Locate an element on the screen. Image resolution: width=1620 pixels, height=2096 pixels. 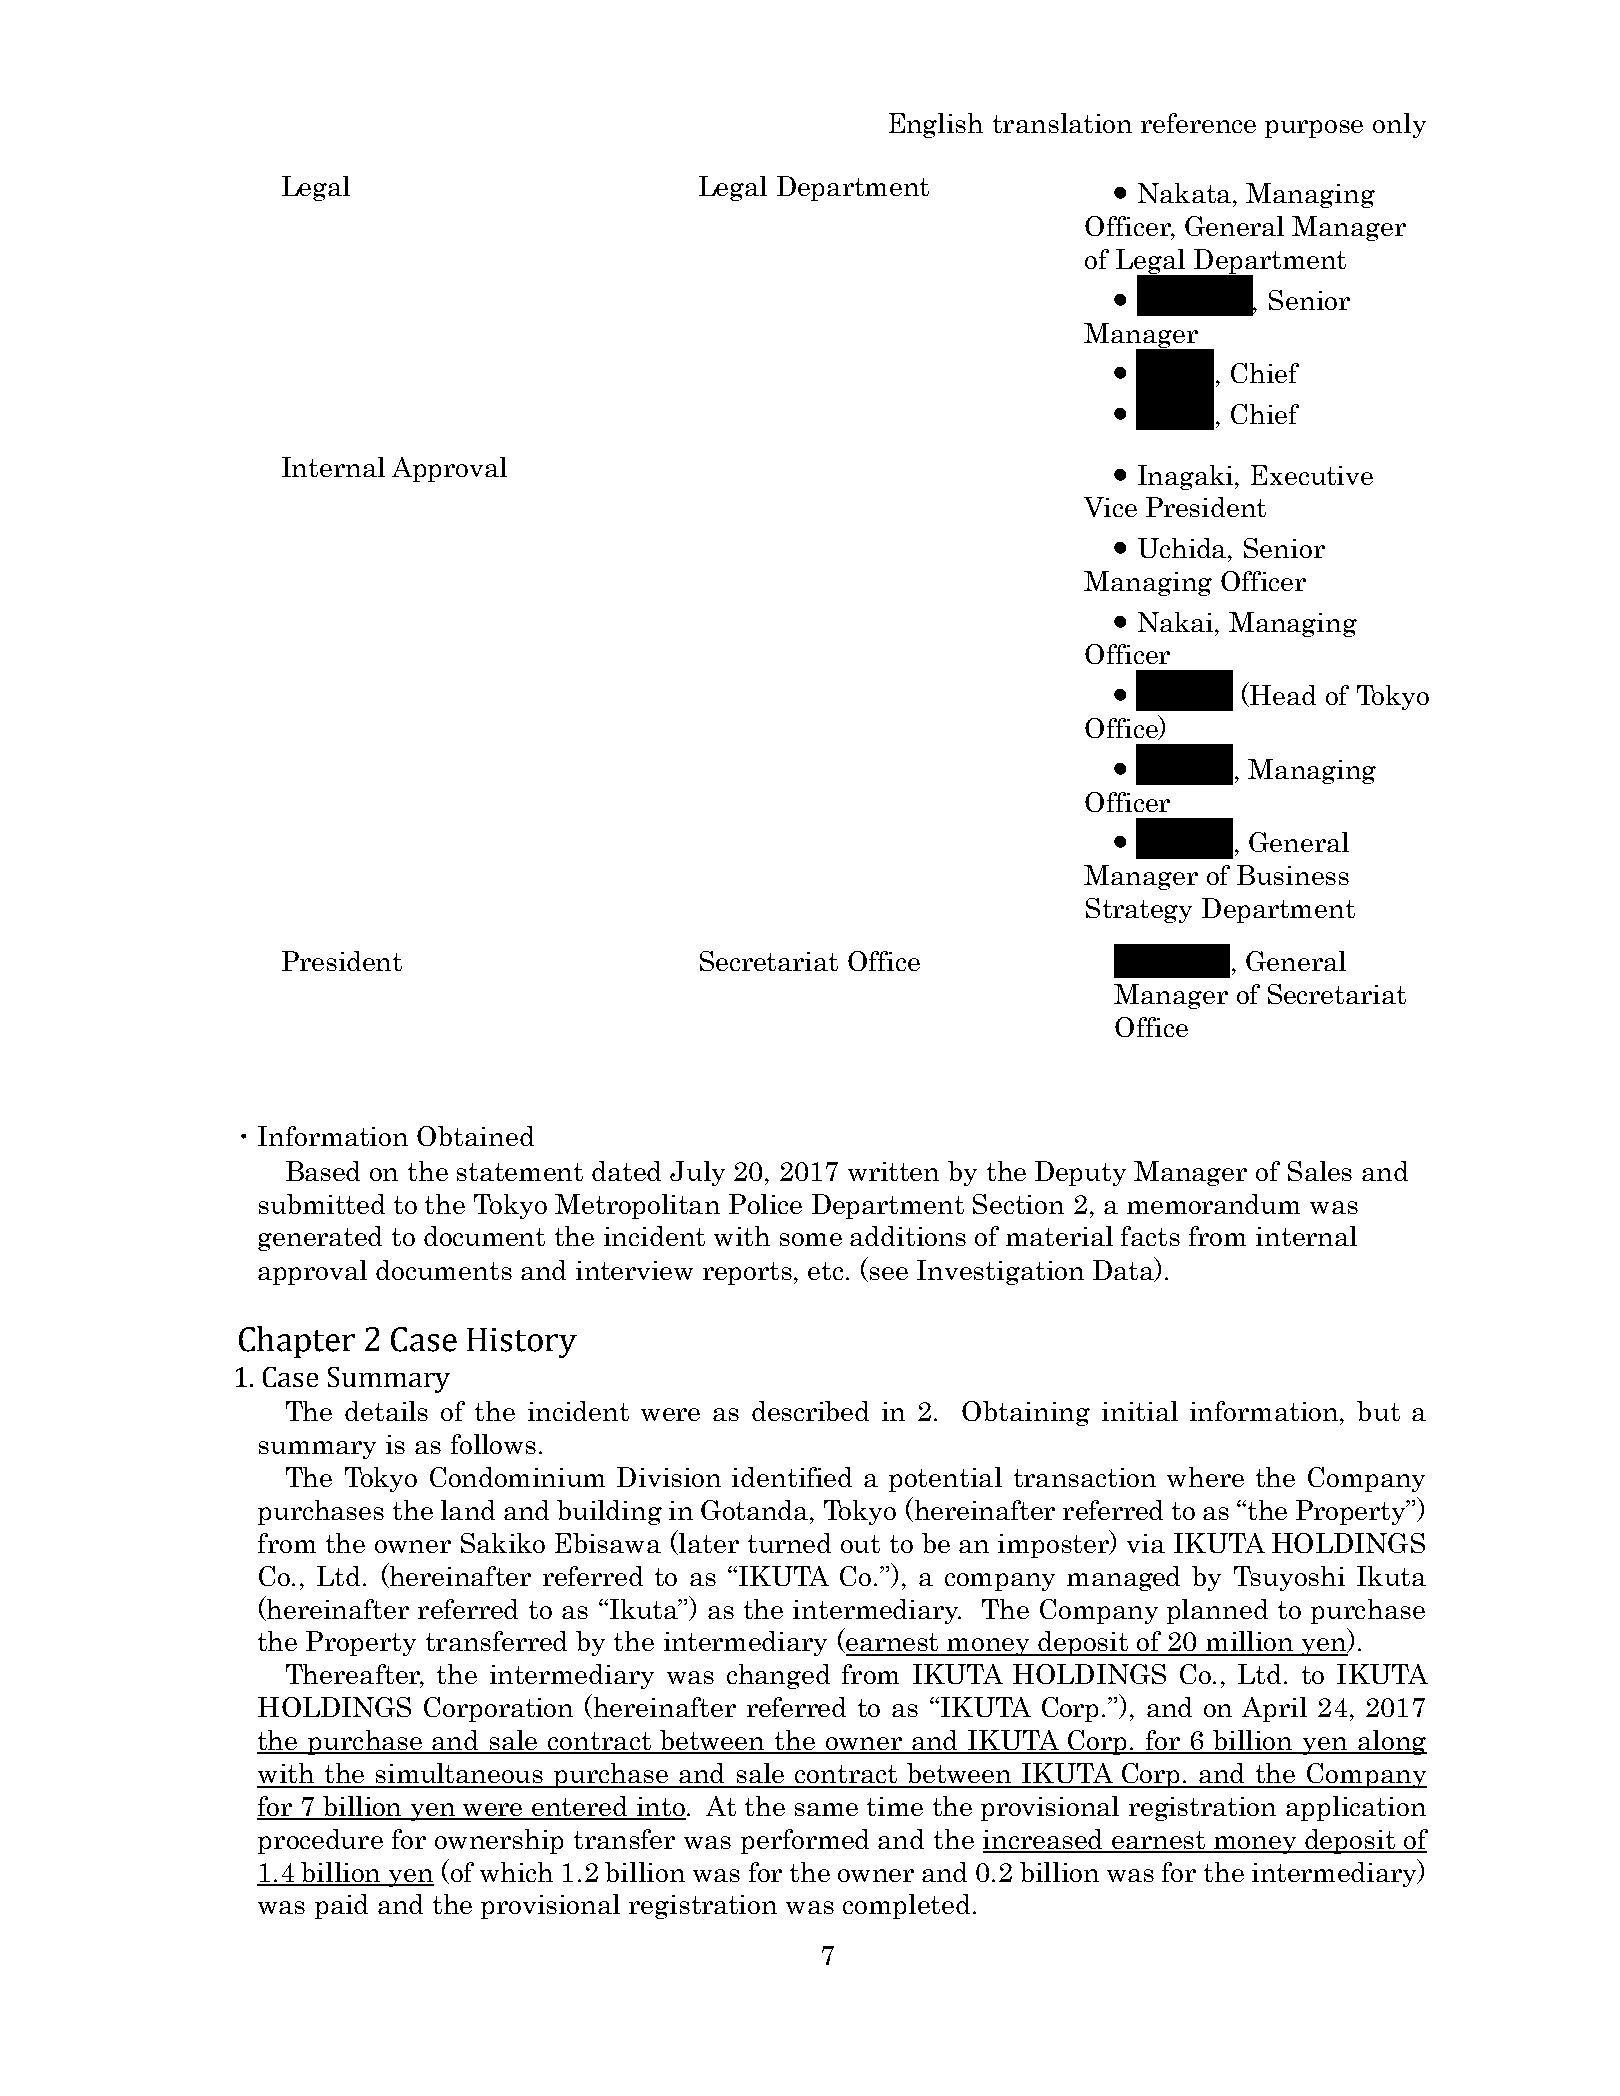
application is located at coordinates (1356, 1808).
